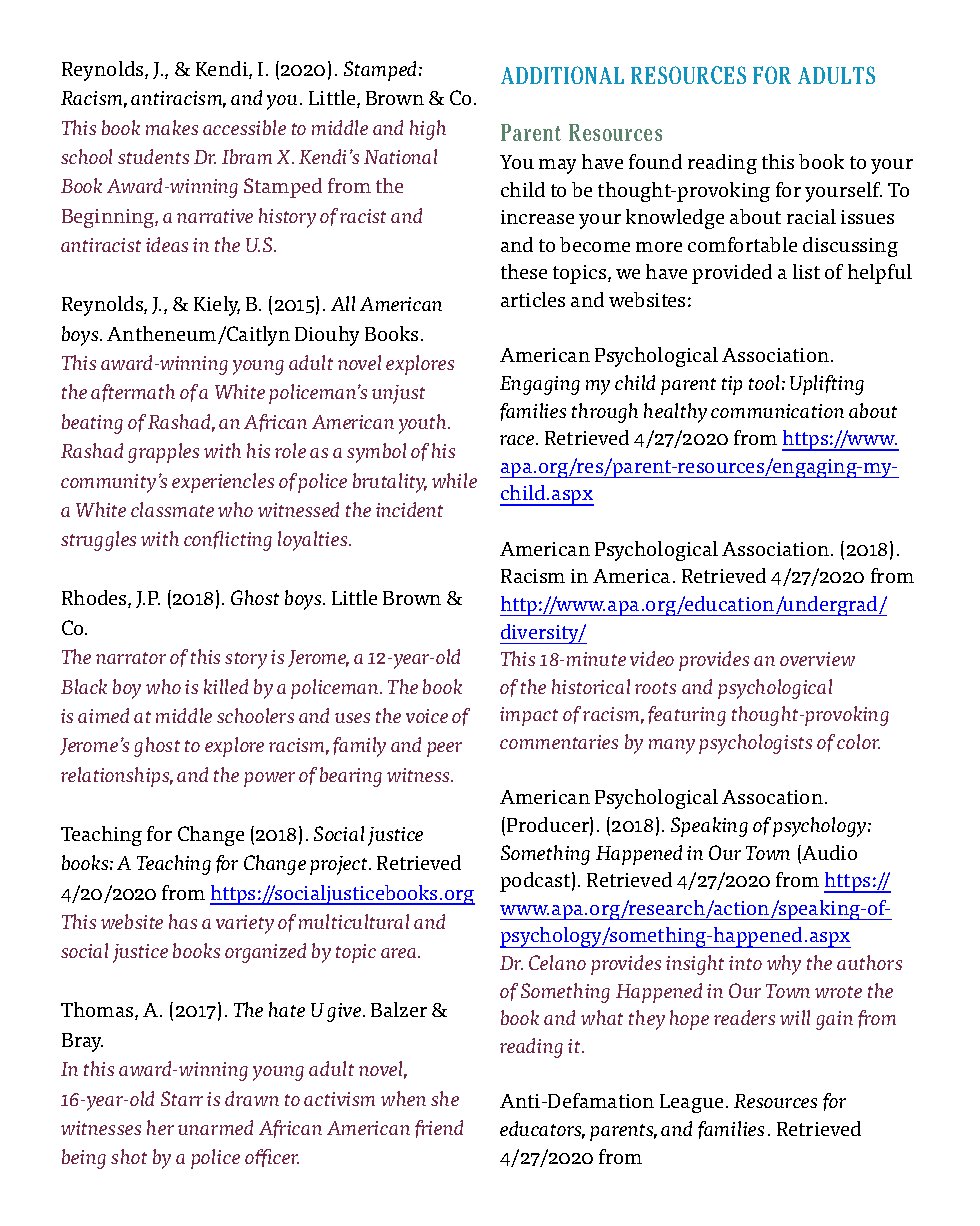 The height and width of the page is (1226, 980). I want to click on high, so click(428, 130).
